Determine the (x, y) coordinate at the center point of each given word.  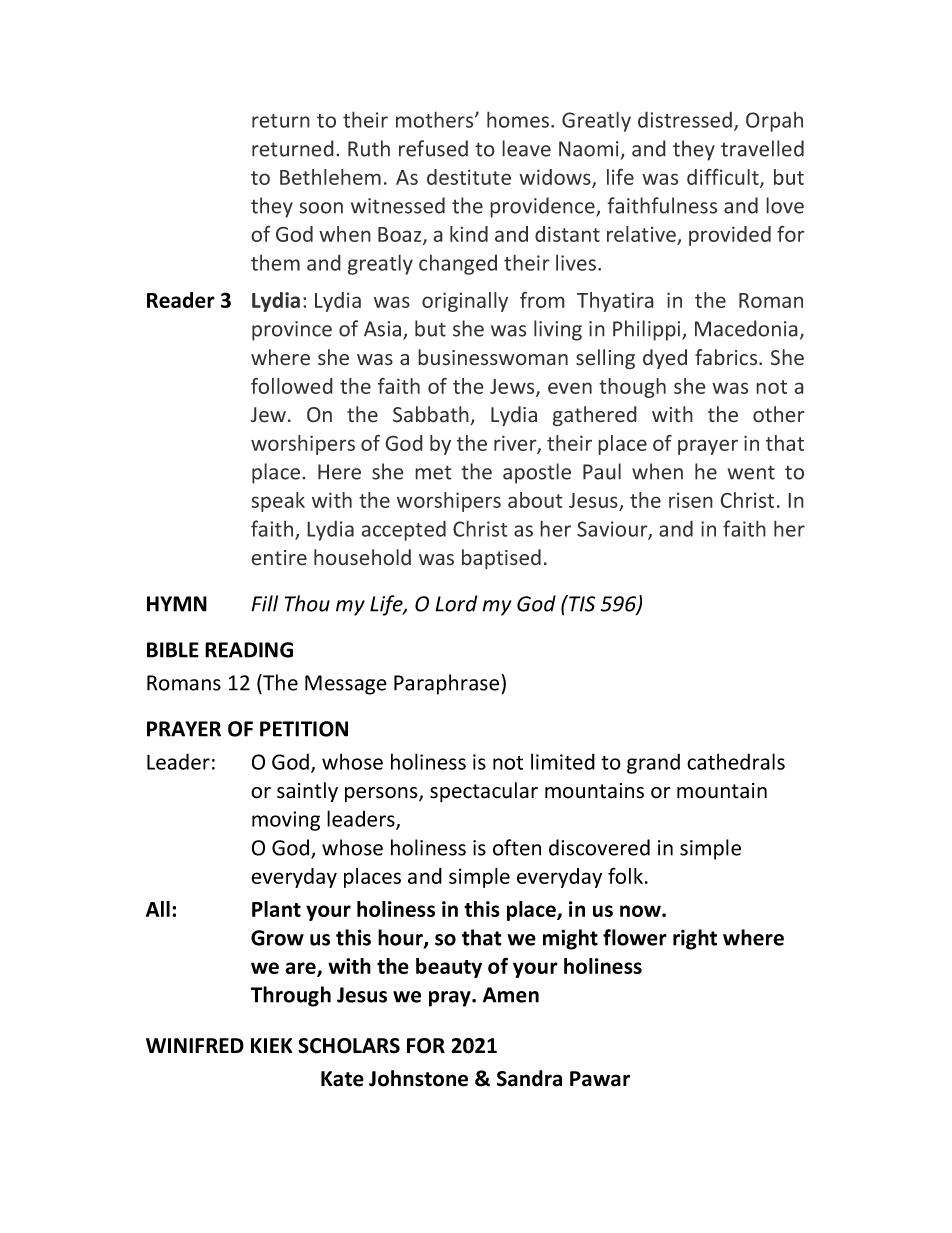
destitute (469, 177)
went (751, 472)
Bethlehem (330, 177)
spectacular (484, 792)
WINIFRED (195, 1045)
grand (653, 763)
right (695, 939)
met (433, 472)
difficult (724, 177)
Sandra (529, 1078)
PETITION (304, 729)
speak (278, 502)
